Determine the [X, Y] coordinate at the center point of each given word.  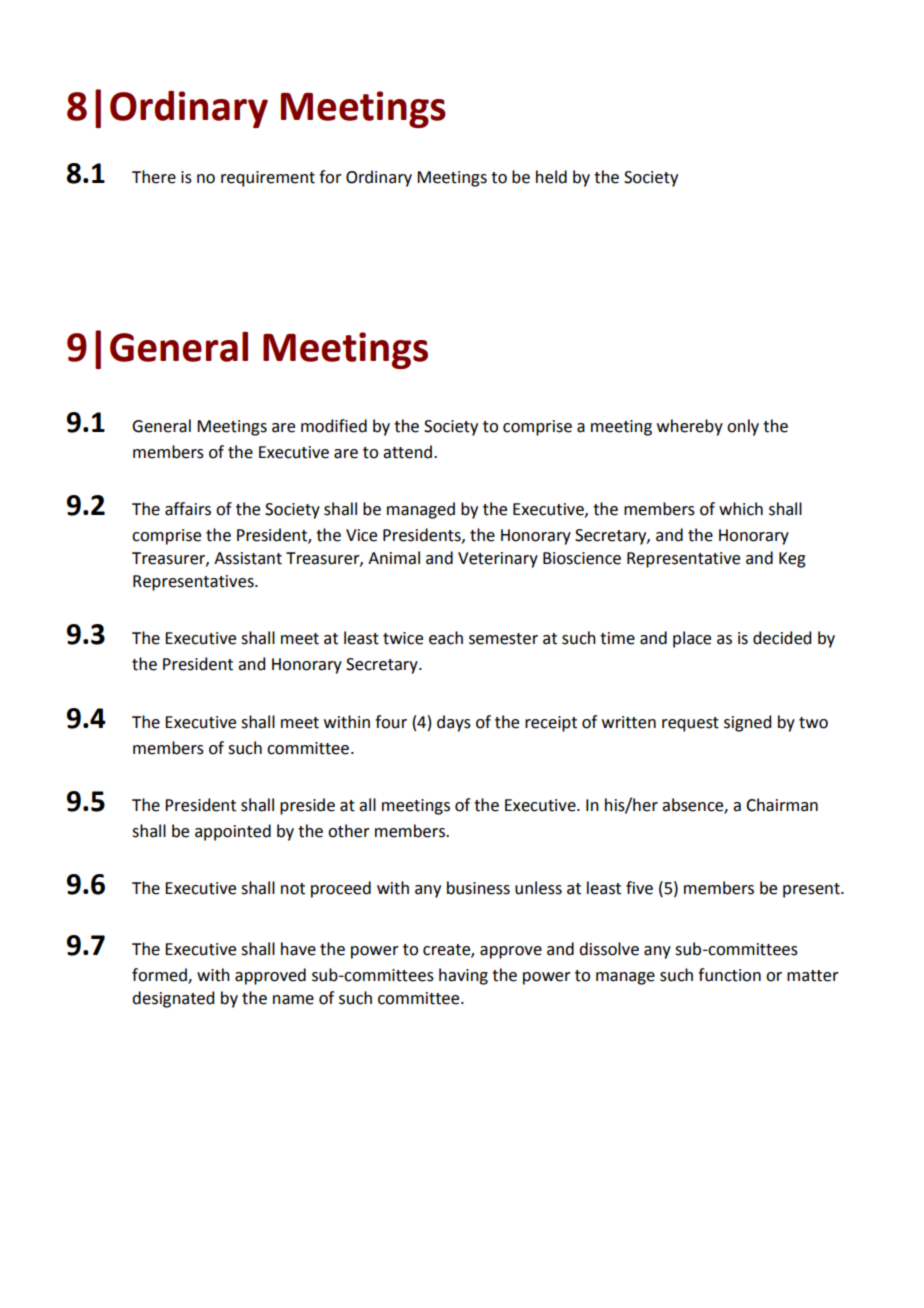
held [551, 177]
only [743, 427]
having [463, 976]
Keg [792, 560]
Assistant [248, 558]
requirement [268, 179]
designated [173, 999]
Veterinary [498, 560]
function [729, 975]
